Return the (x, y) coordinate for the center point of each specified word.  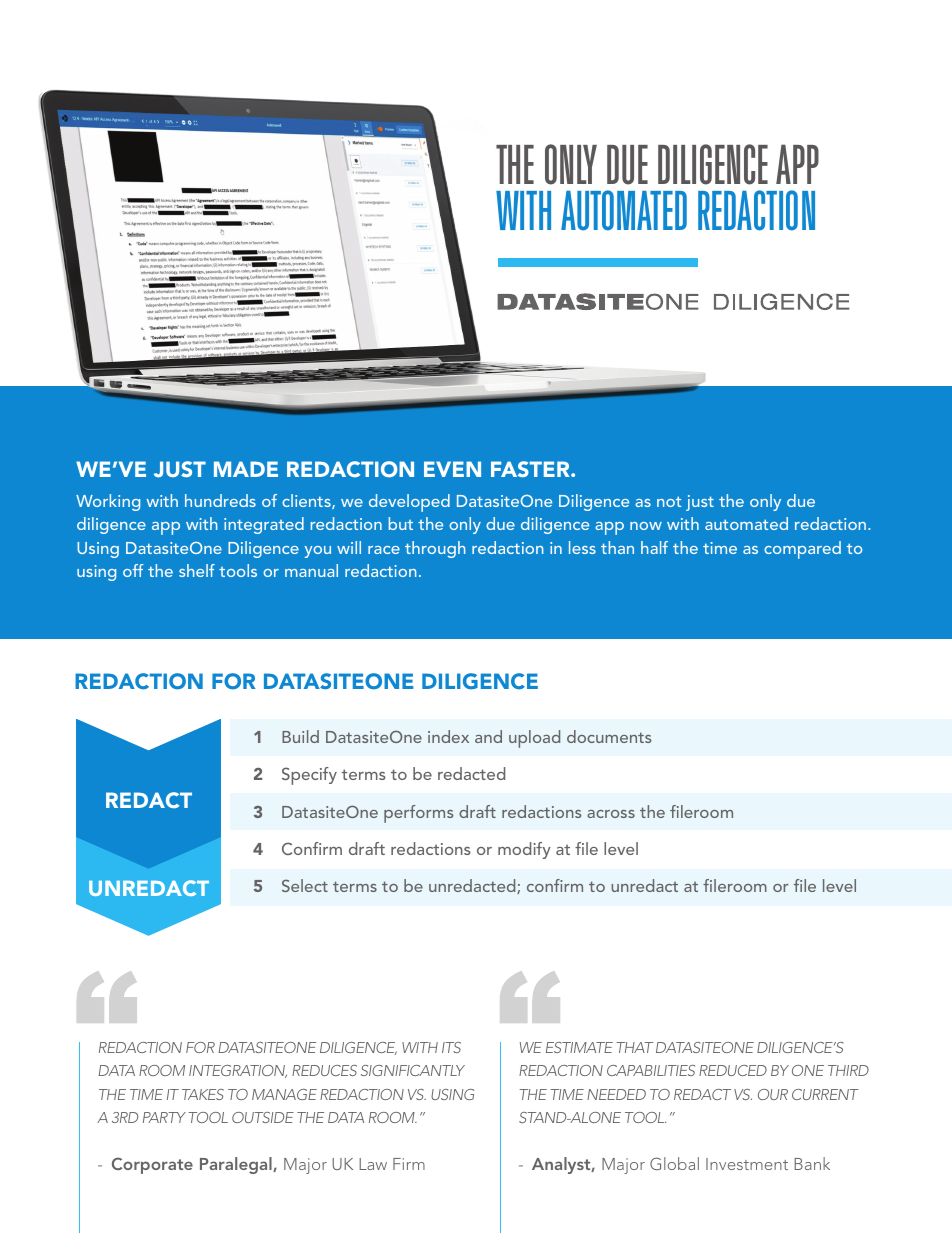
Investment (747, 1164)
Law (373, 1164)
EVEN (452, 469)
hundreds (220, 500)
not (669, 501)
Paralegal (237, 1165)
